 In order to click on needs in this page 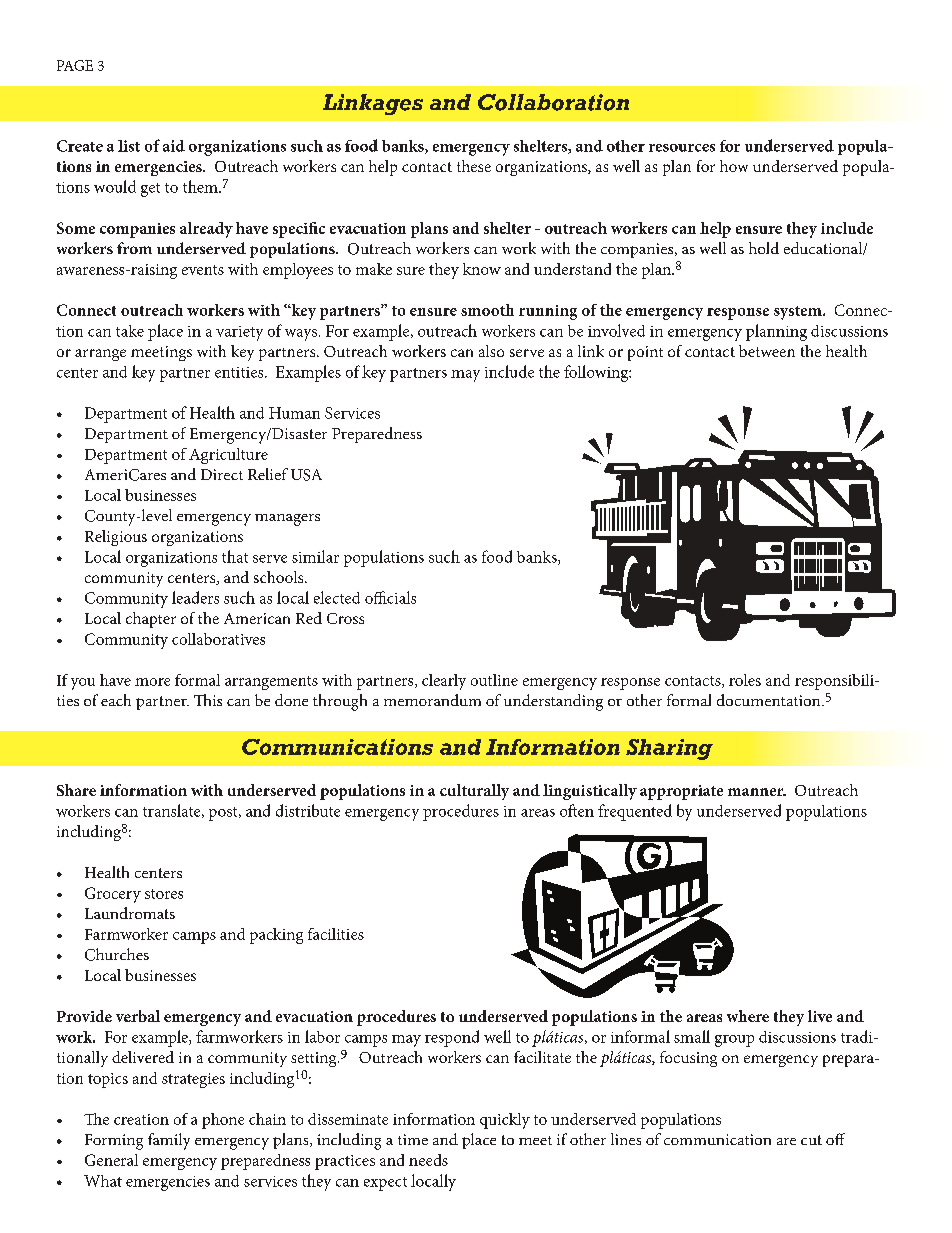, I will do `click(428, 1160)`.
